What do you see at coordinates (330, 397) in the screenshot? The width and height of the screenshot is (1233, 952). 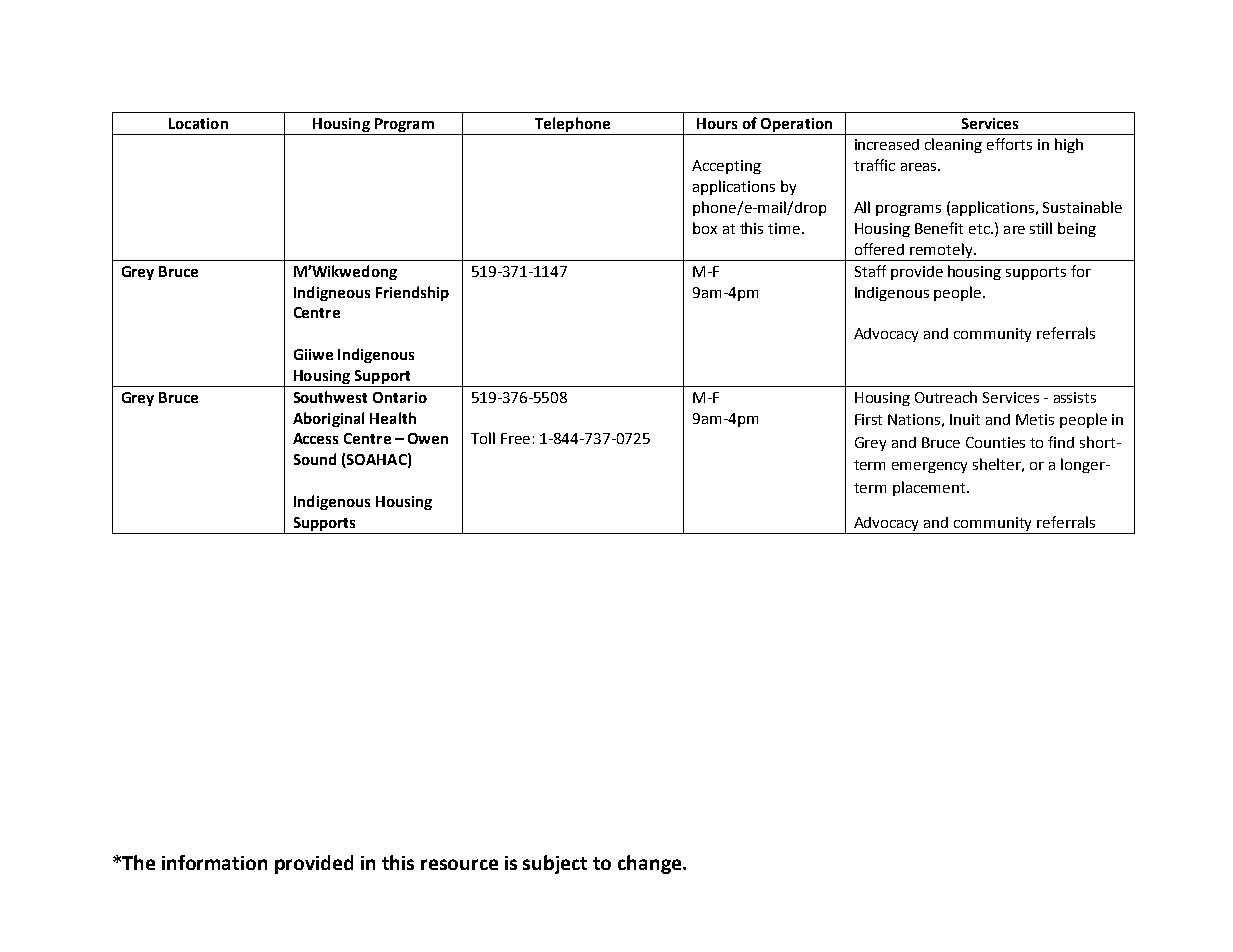 I see `Southwest` at bounding box center [330, 397].
